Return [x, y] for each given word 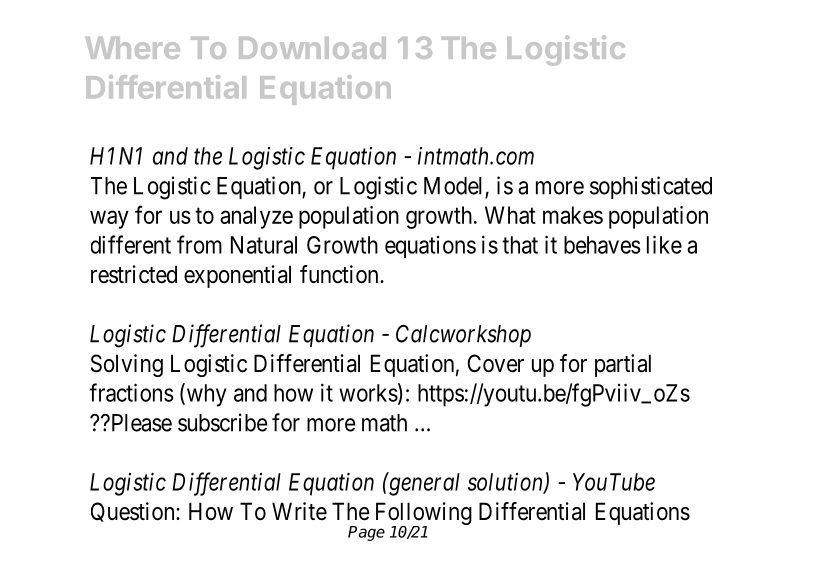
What [510, 215]
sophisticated [651, 187]
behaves [602, 245]
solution [506, 483]
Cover [495, 363]
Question [134, 512]
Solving [127, 365]
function [340, 274]
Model [453, 186]
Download [312, 48]
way [109, 219]
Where [132, 47]
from [199, 244]
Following [424, 515]
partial [623, 365]
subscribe [223, 422]
